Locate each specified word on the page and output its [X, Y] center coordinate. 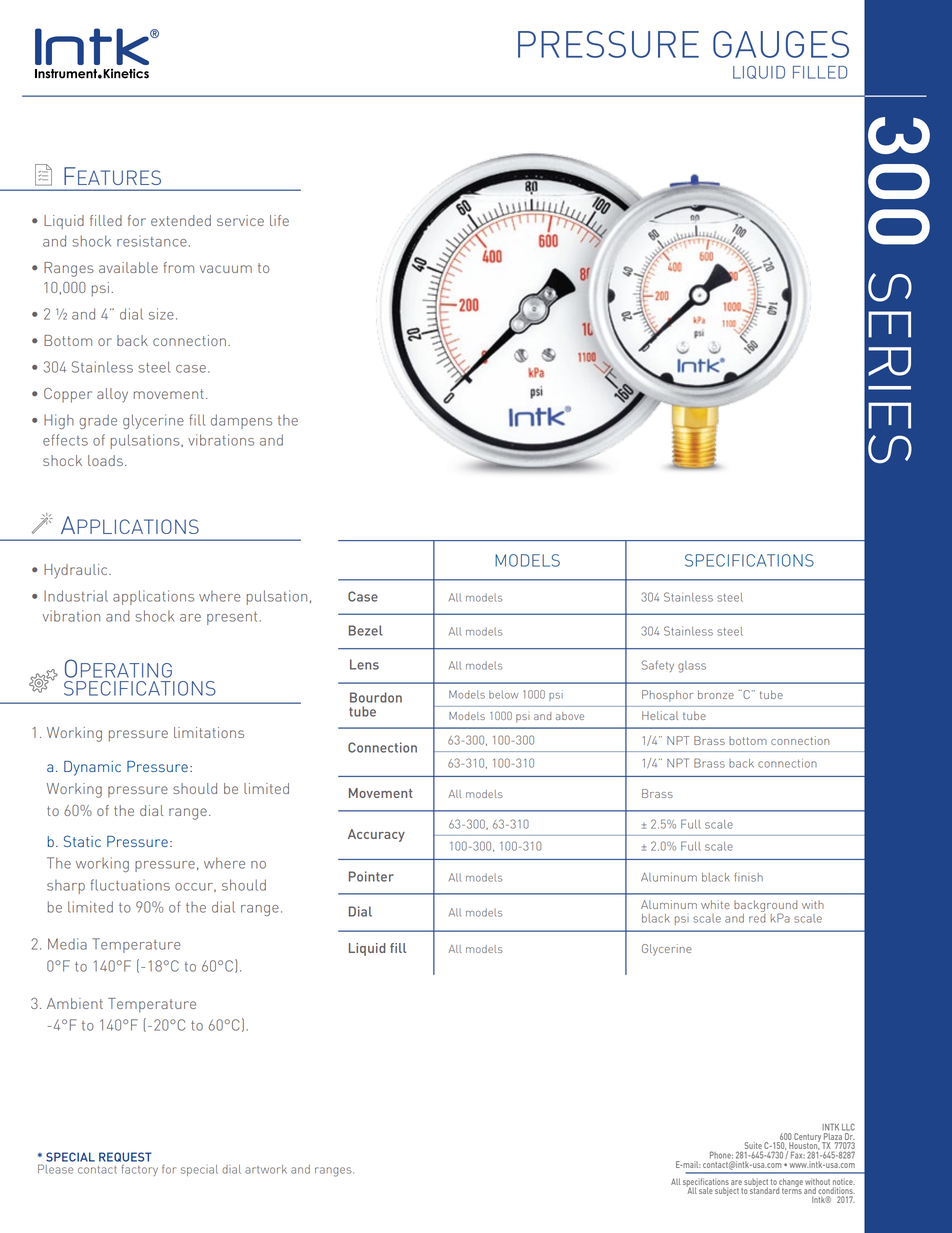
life [279, 220]
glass [692, 667]
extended [181, 220]
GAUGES [781, 44]
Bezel [366, 630]
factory [139, 1170]
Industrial [76, 596]
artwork [266, 1169]
